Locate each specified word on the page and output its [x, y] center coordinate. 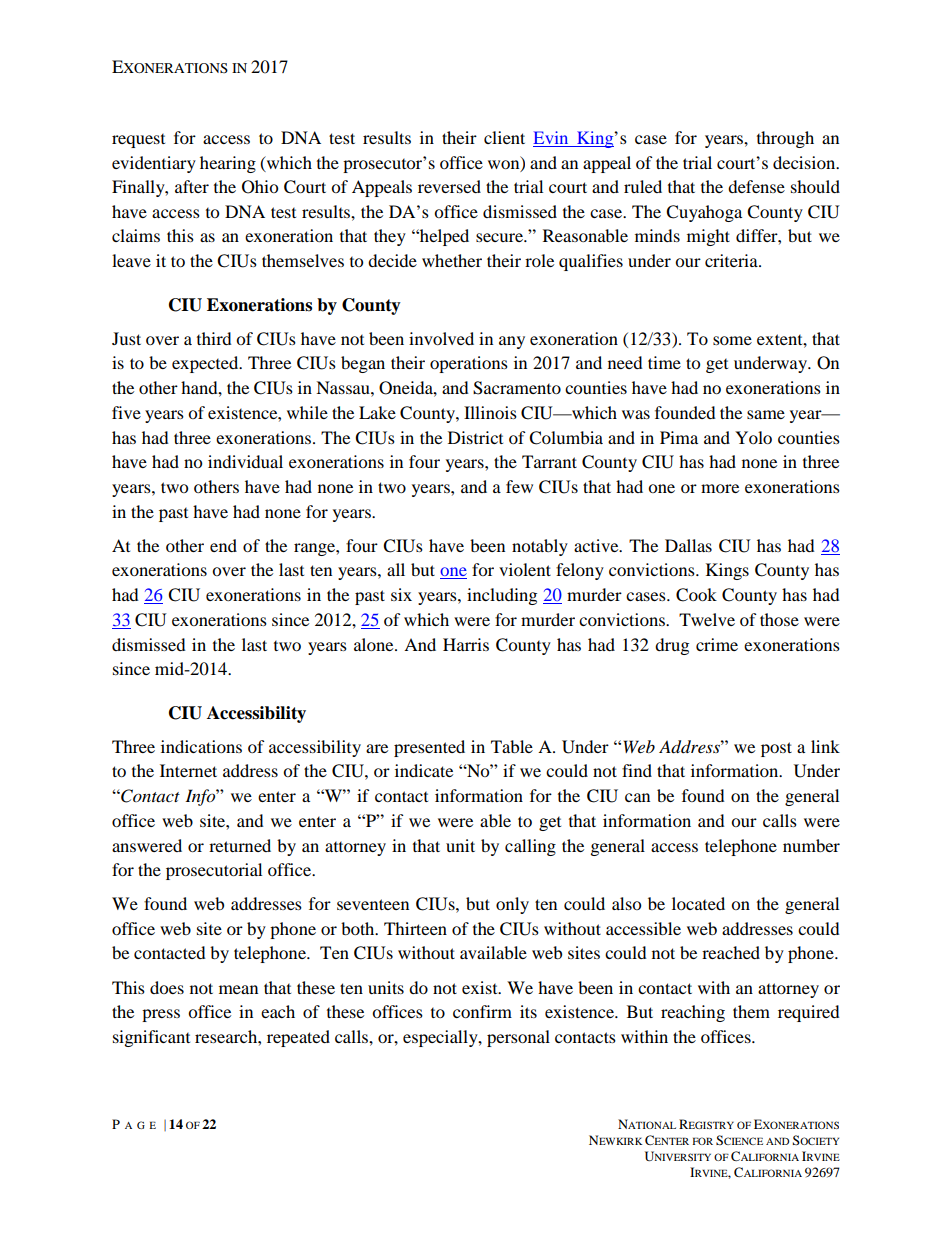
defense [756, 186]
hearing [228, 164]
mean [238, 989]
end [223, 545]
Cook [696, 595]
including [502, 596]
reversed [449, 186]
